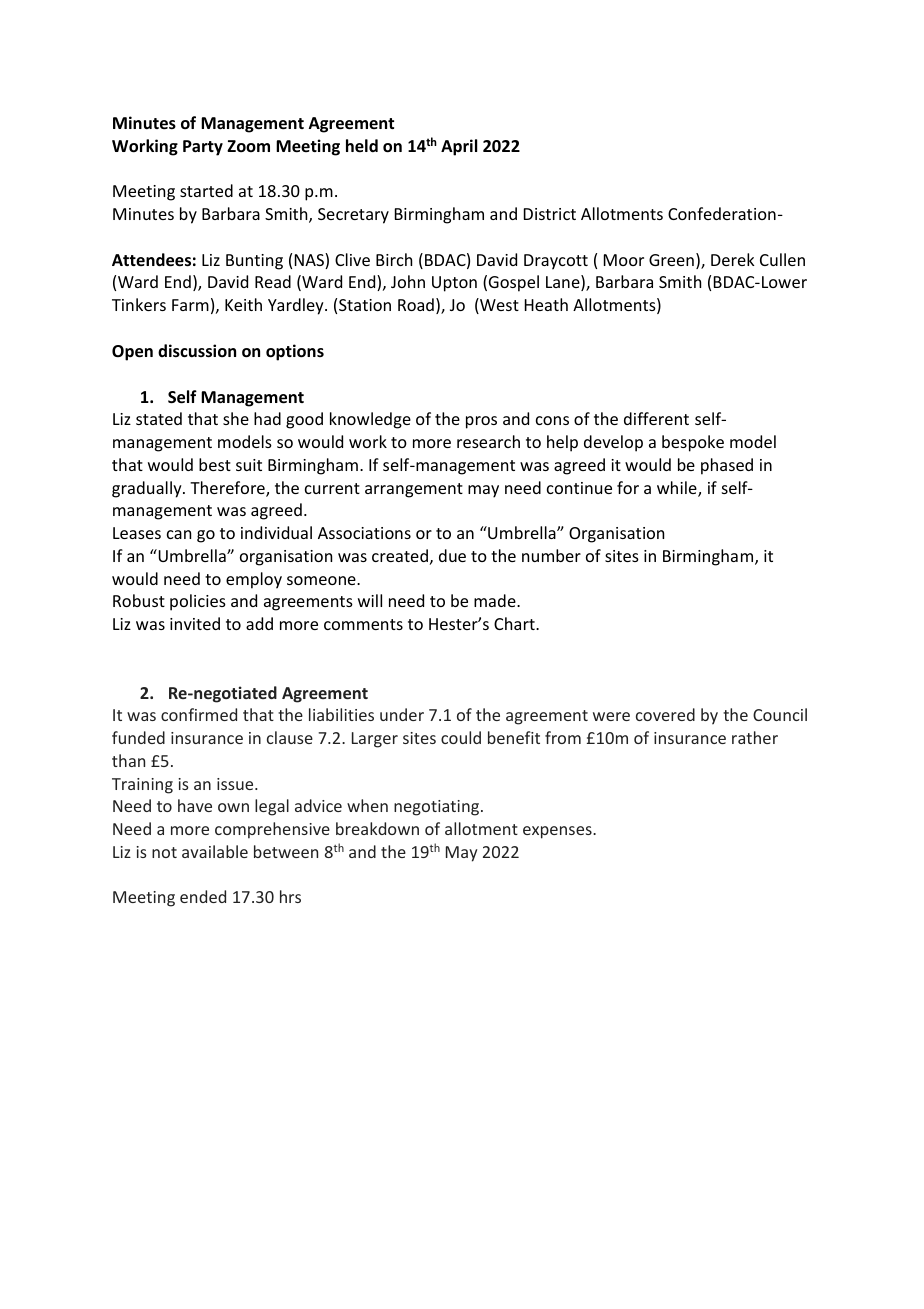 This screenshot has width=924, height=1309. I want to click on Party, so click(203, 148).
